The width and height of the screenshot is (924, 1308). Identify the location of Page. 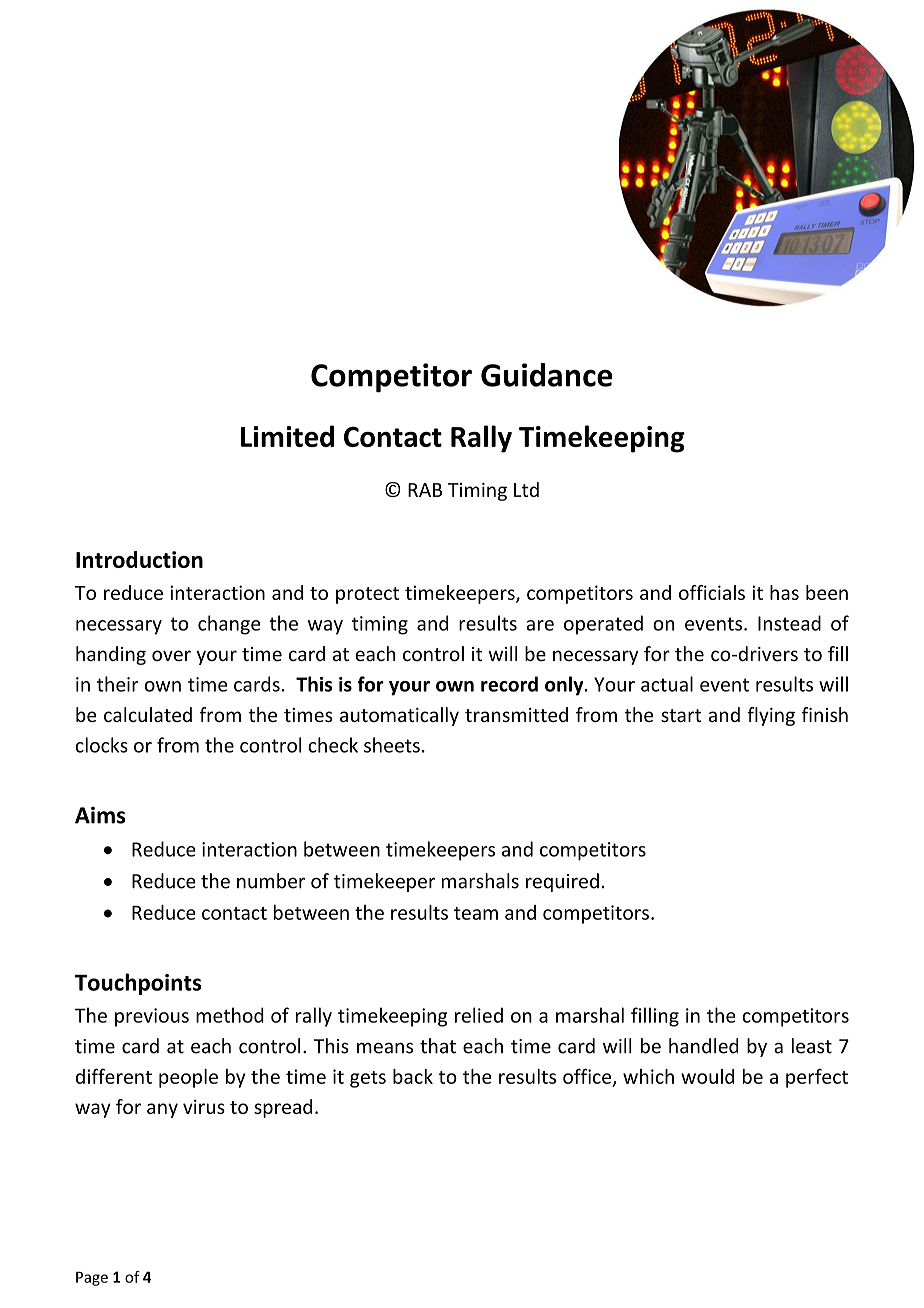
(92, 1278).
